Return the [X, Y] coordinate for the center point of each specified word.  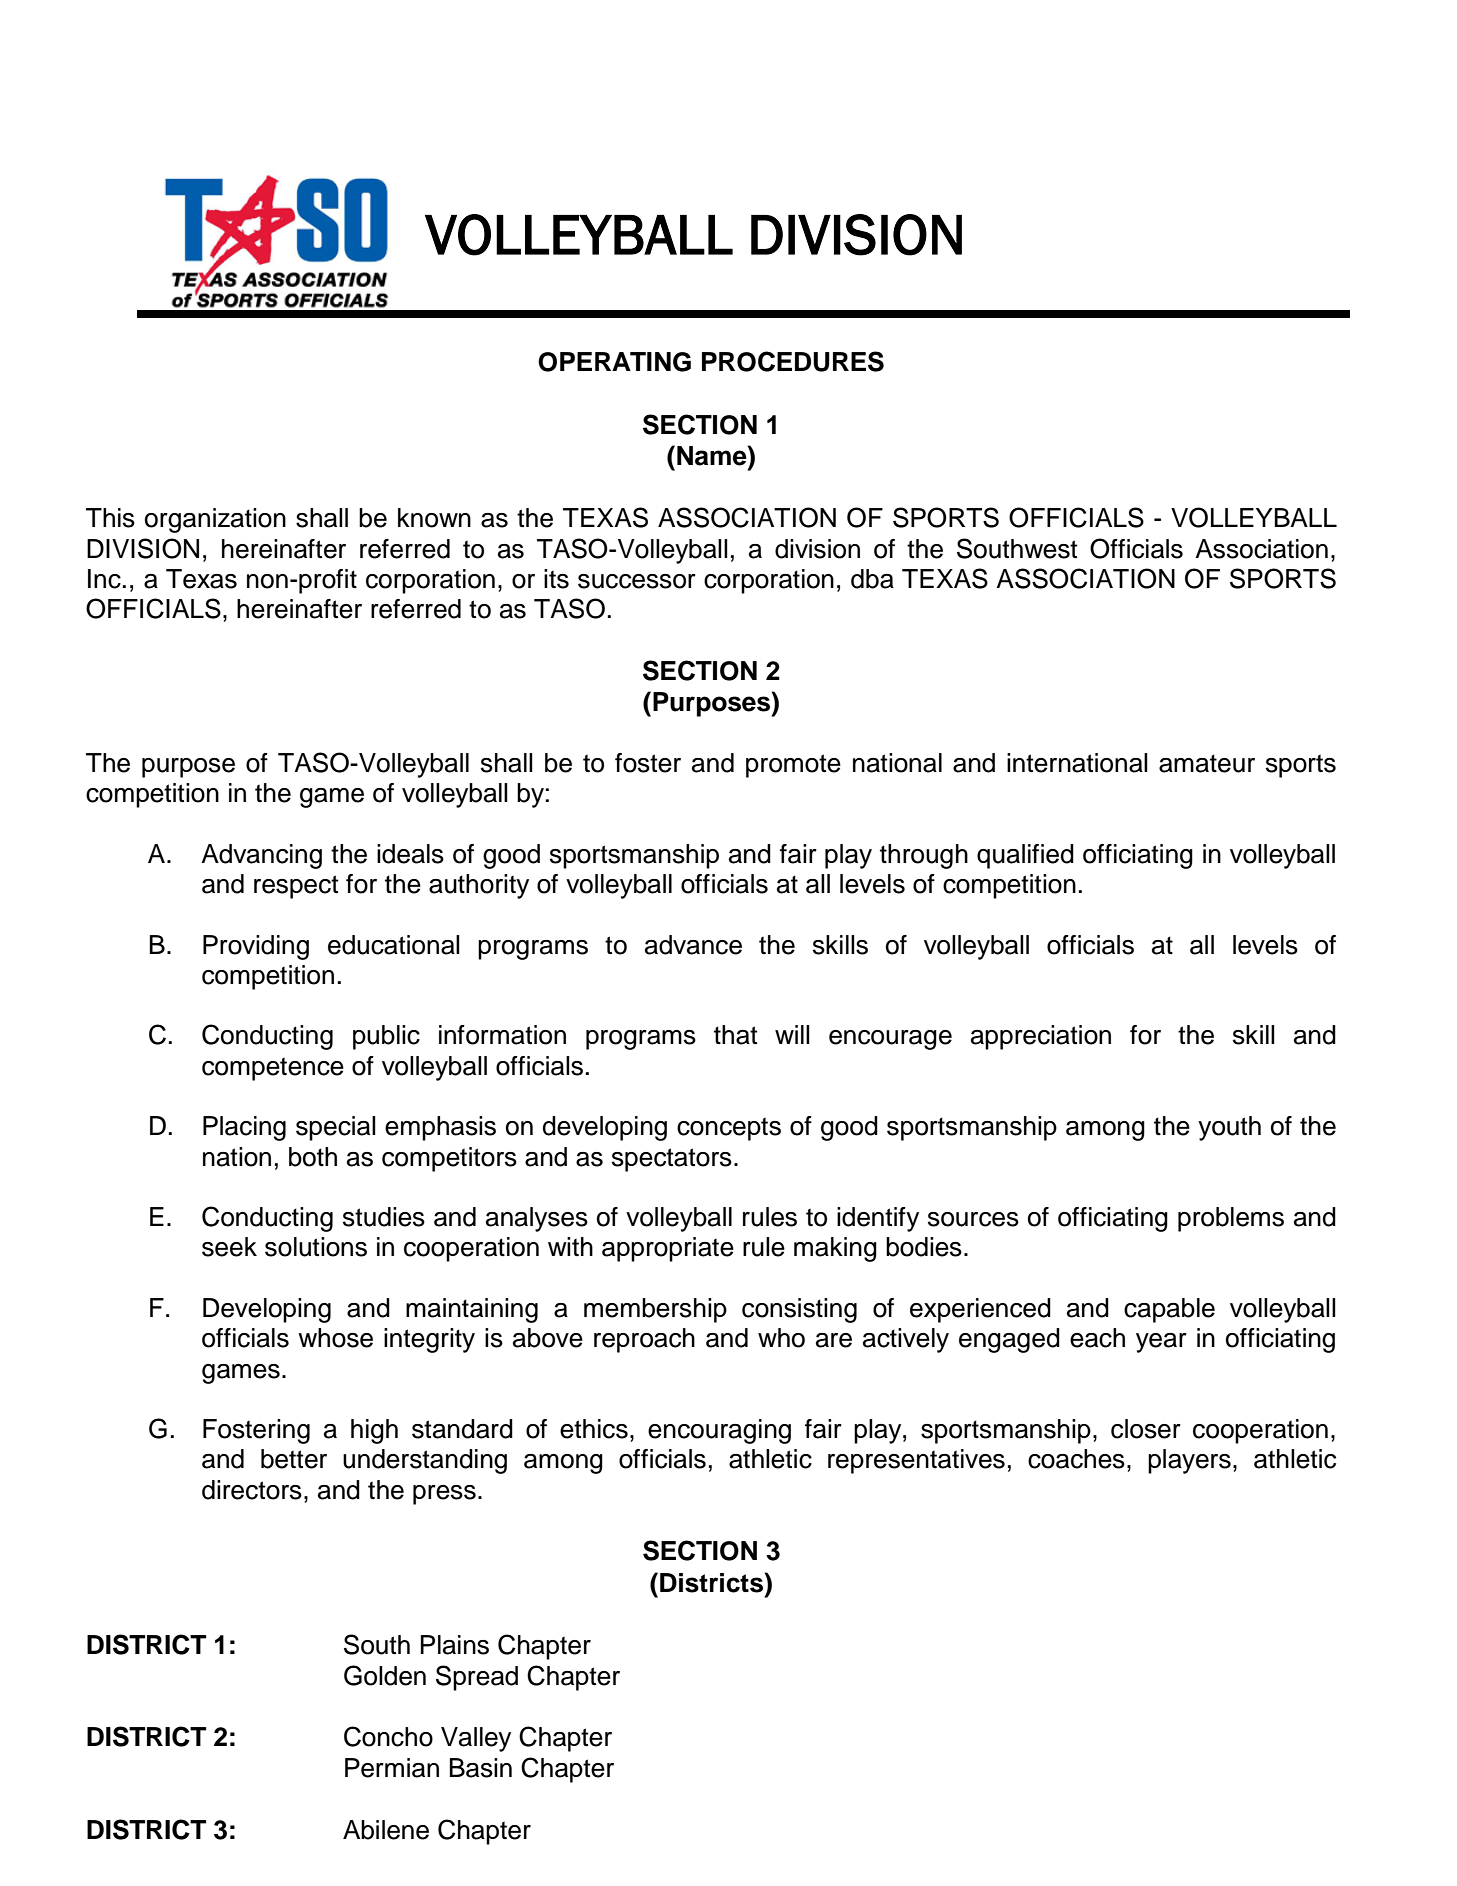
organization [215, 520]
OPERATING [614, 362]
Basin [481, 1768]
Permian [392, 1768]
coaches [1076, 1459]
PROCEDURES [793, 361]
